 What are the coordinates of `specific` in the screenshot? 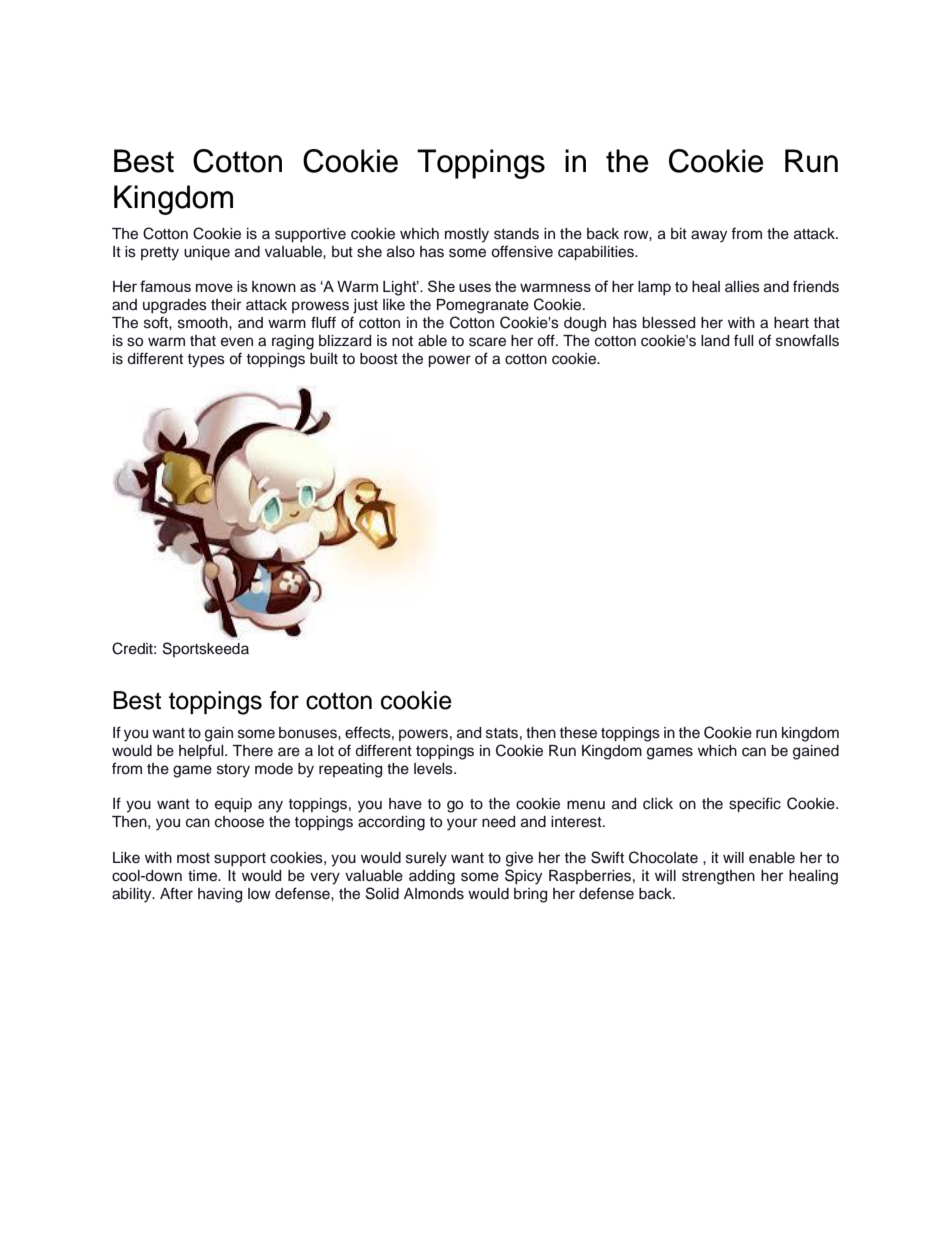 It's located at (755, 805).
